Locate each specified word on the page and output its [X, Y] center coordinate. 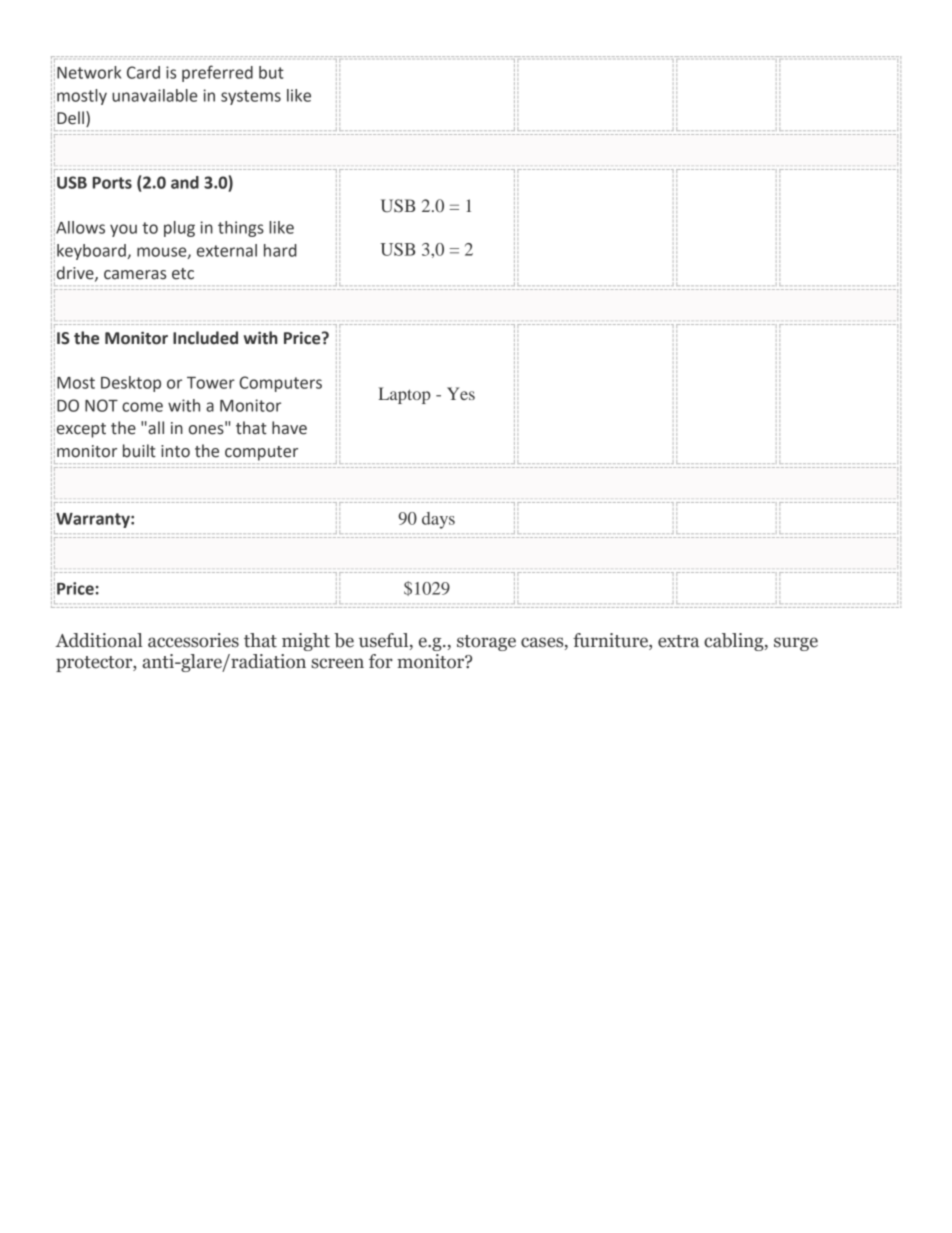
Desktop [131, 384]
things [241, 229]
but [271, 72]
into [175, 451]
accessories [193, 640]
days [438, 520]
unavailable [154, 95]
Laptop [404, 395]
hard [280, 250]
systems [251, 97]
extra [678, 641]
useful [385, 641]
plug [179, 229]
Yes [461, 393]
